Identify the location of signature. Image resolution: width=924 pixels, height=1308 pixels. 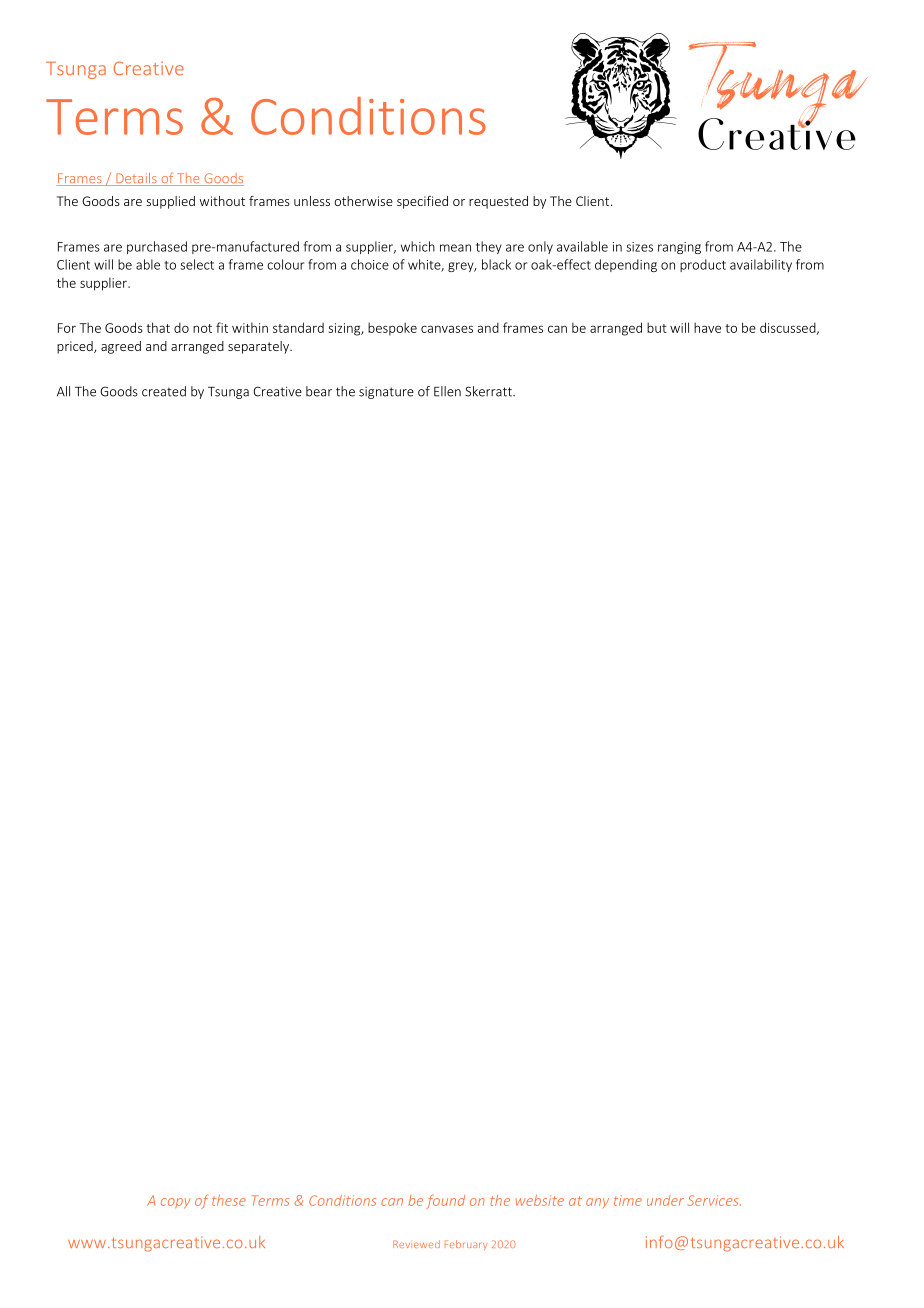
(386, 393).
